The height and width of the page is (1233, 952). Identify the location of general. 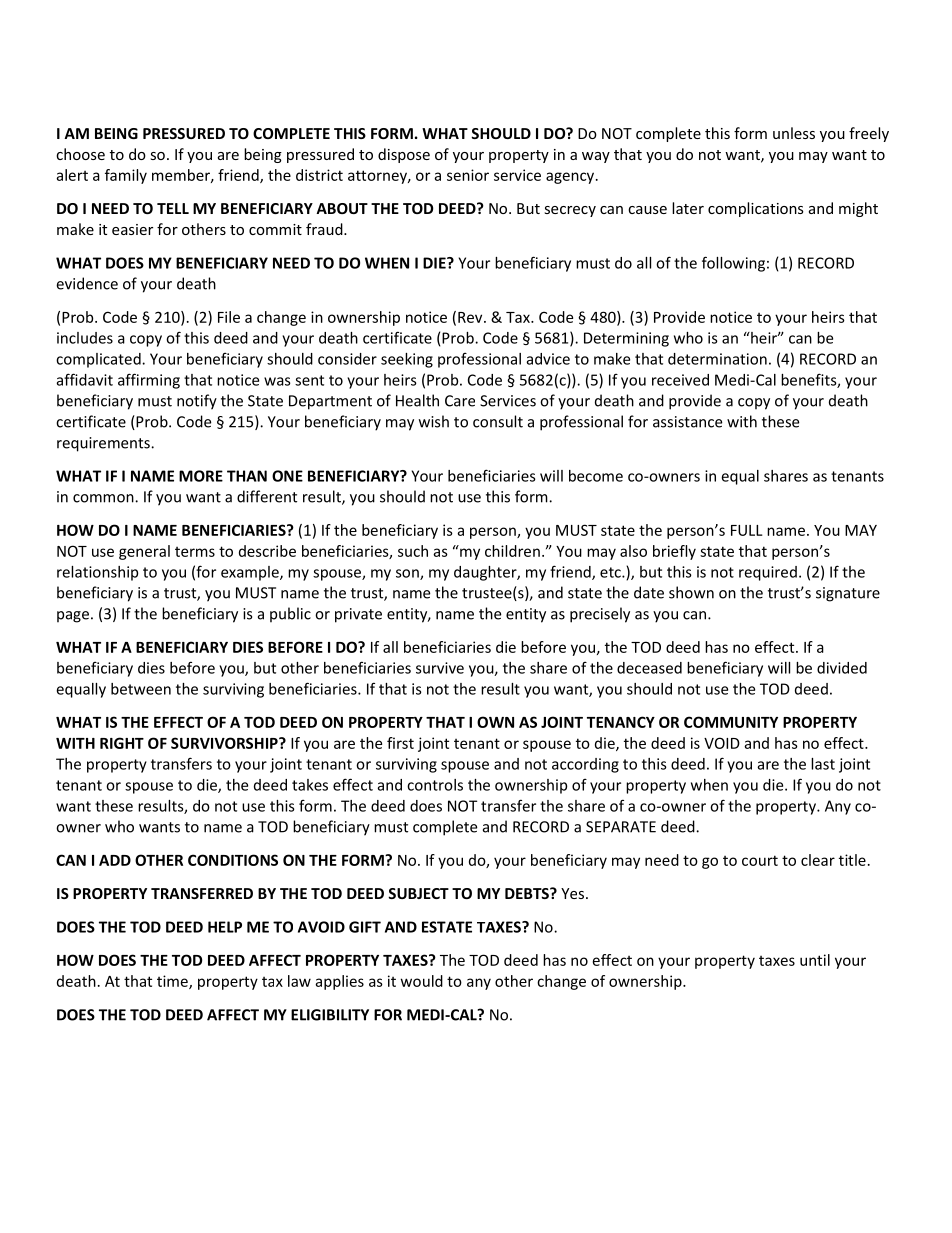
(144, 552).
